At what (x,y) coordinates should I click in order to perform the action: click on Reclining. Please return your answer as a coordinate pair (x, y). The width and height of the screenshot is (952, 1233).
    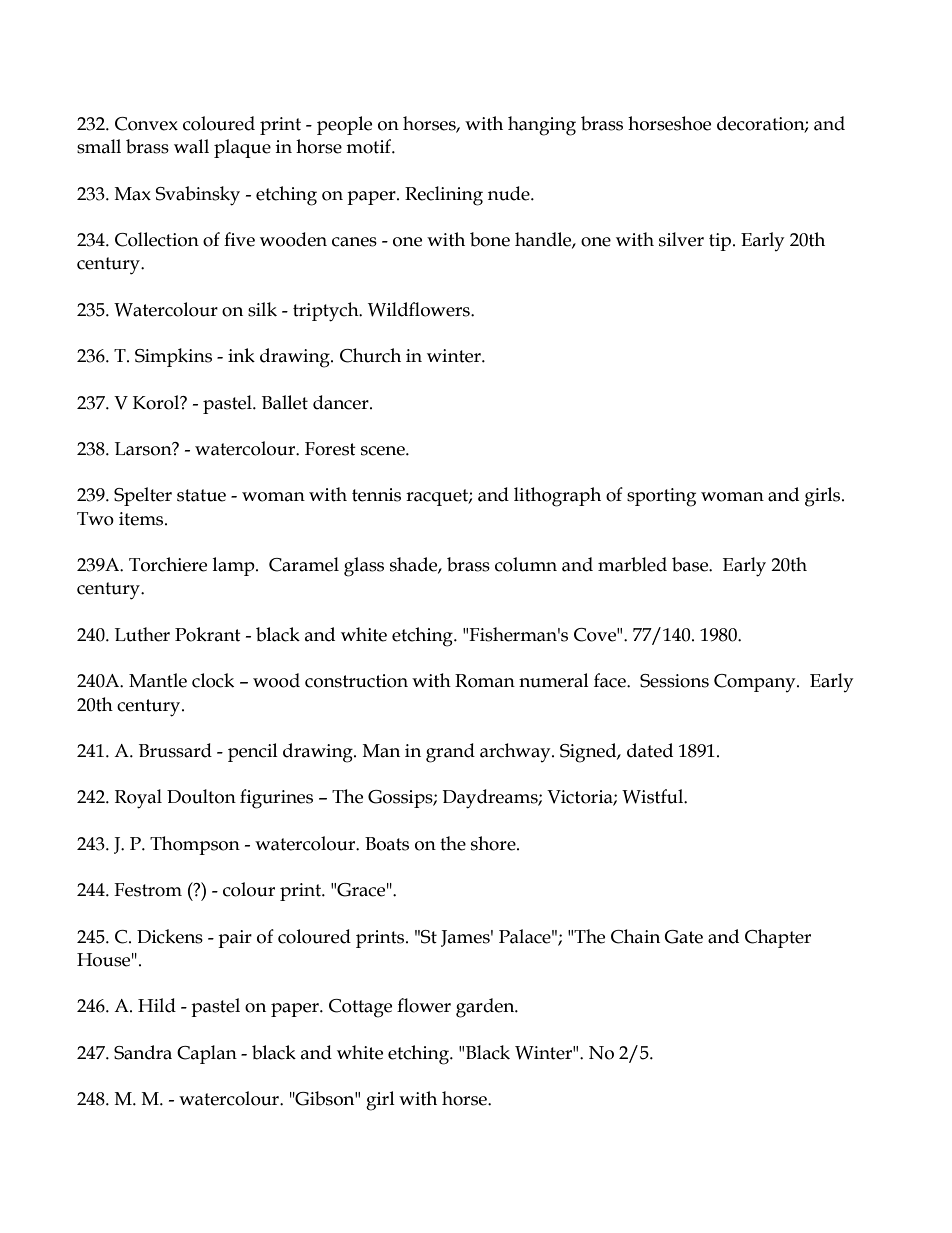
    Looking at the image, I should click on (444, 196).
